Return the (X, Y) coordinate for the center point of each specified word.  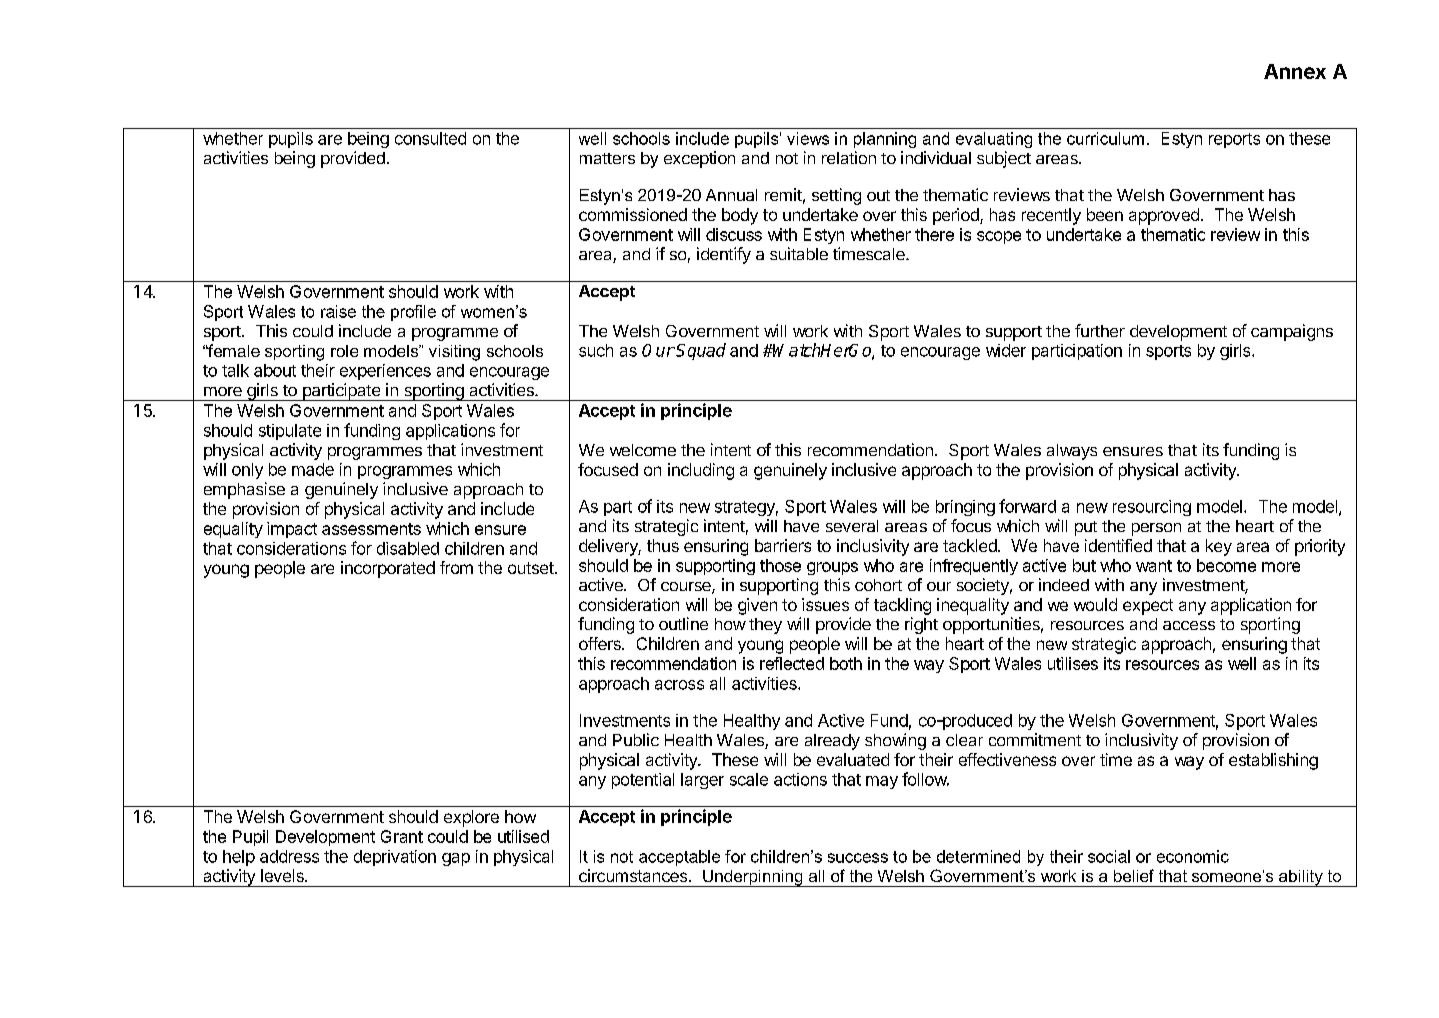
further (1100, 330)
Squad (700, 351)
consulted (430, 138)
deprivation (395, 858)
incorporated (388, 569)
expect (1148, 607)
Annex (1295, 71)
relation (849, 157)
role (344, 351)
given (757, 606)
